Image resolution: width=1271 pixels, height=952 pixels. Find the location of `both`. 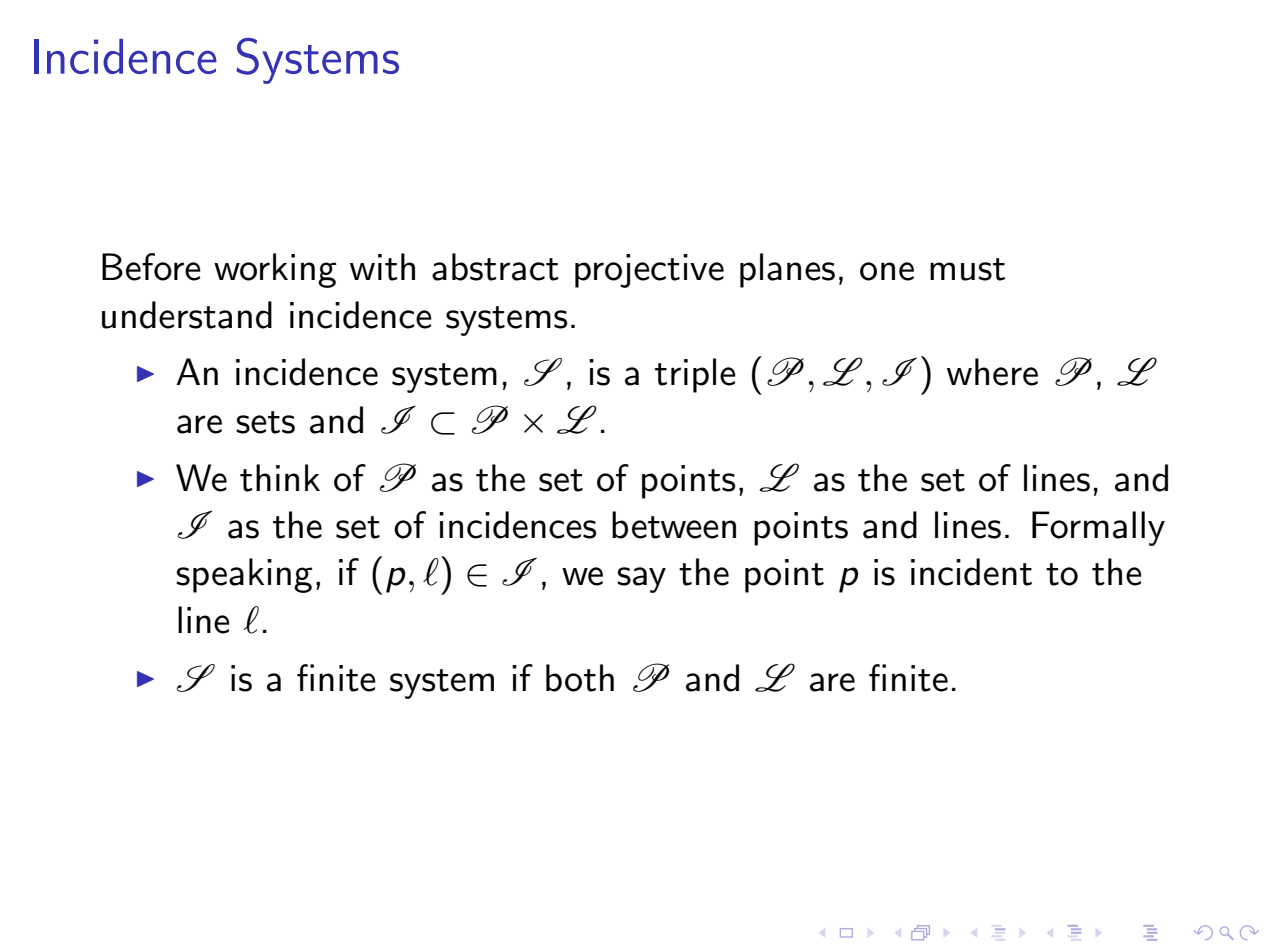

both is located at coordinates (580, 678).
